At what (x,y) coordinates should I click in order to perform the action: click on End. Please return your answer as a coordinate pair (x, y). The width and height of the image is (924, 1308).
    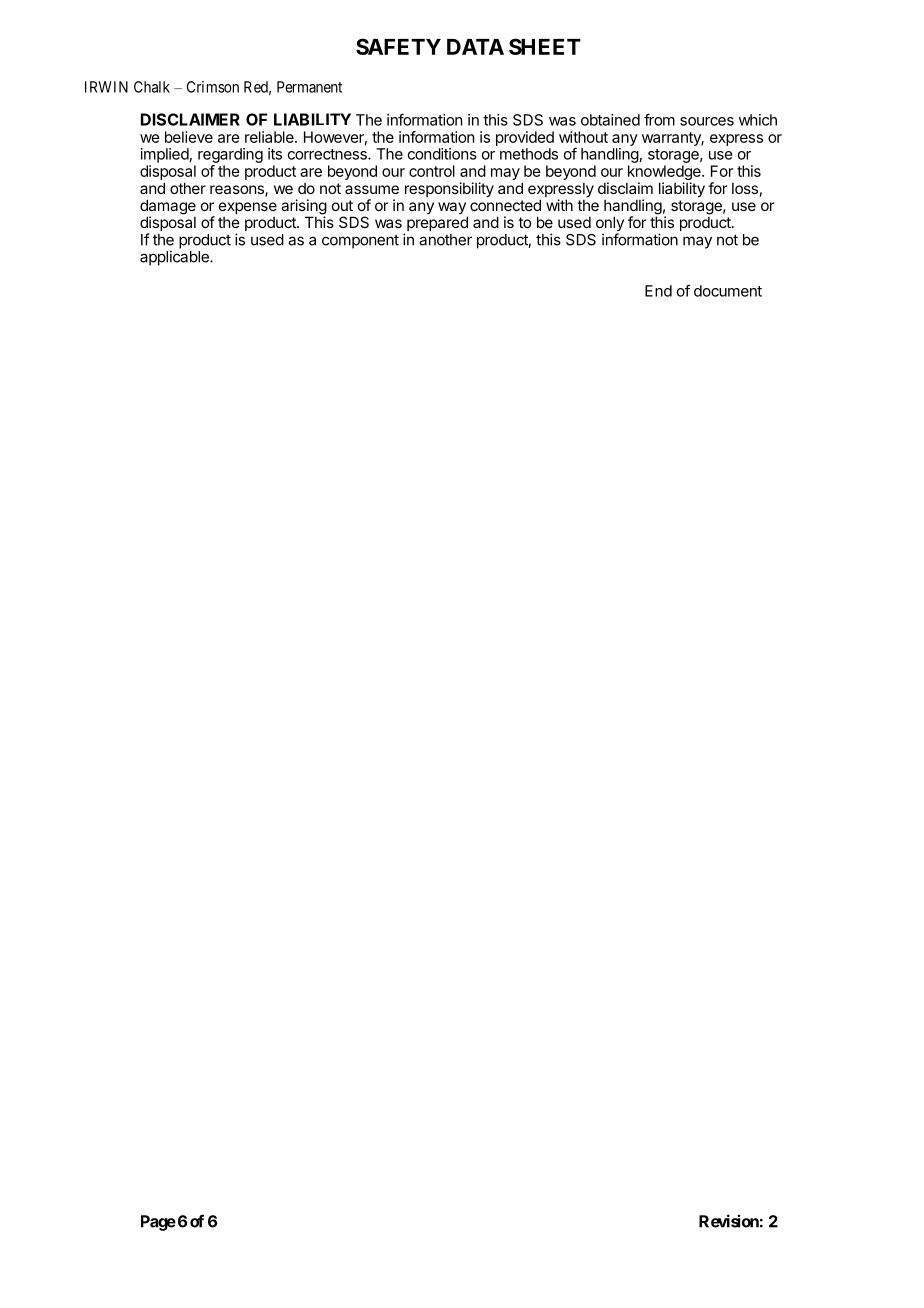
    Looking at the image, I should click on (658, 291).
